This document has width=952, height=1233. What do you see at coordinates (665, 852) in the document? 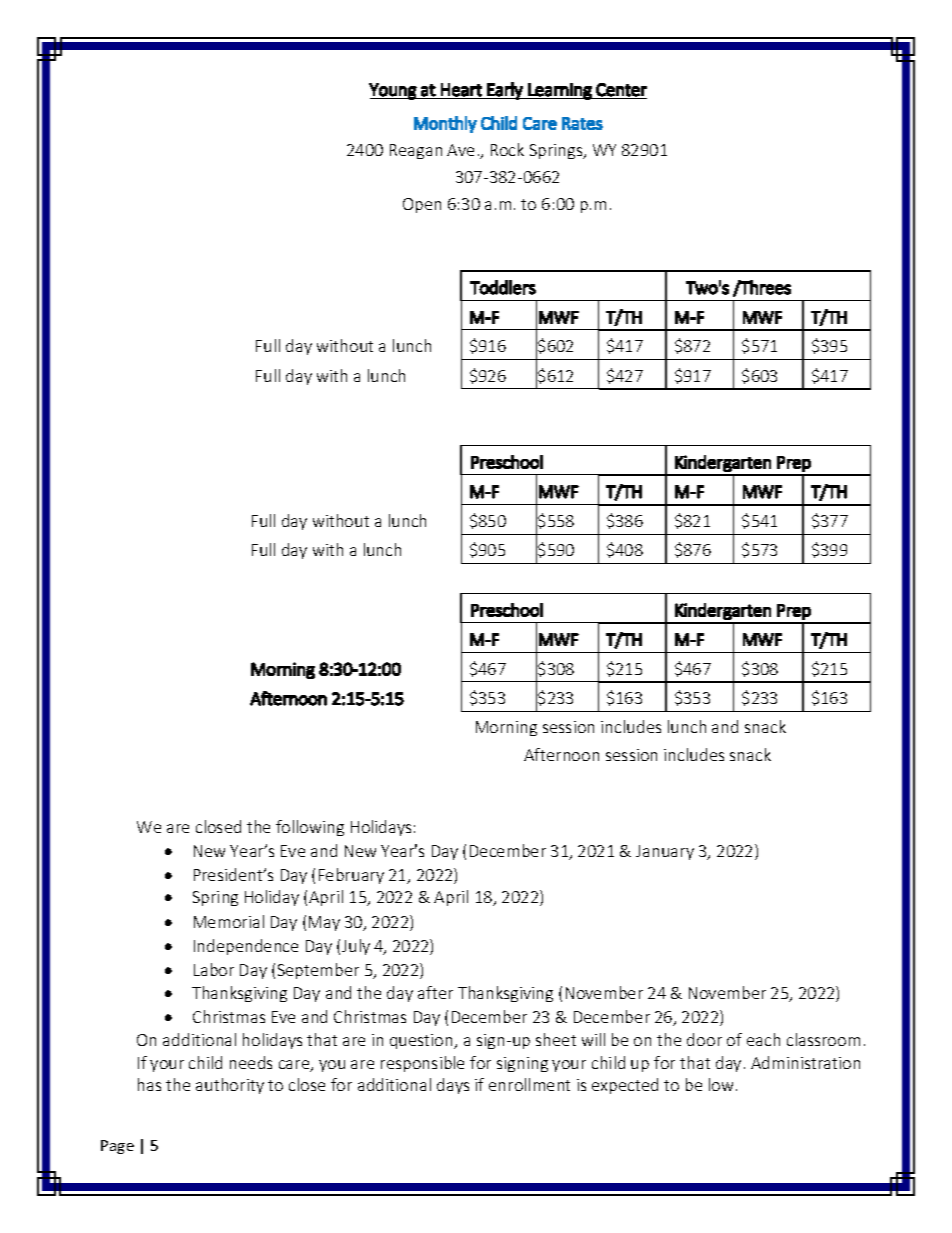
I see `January` at bounding box center [665, 852].
